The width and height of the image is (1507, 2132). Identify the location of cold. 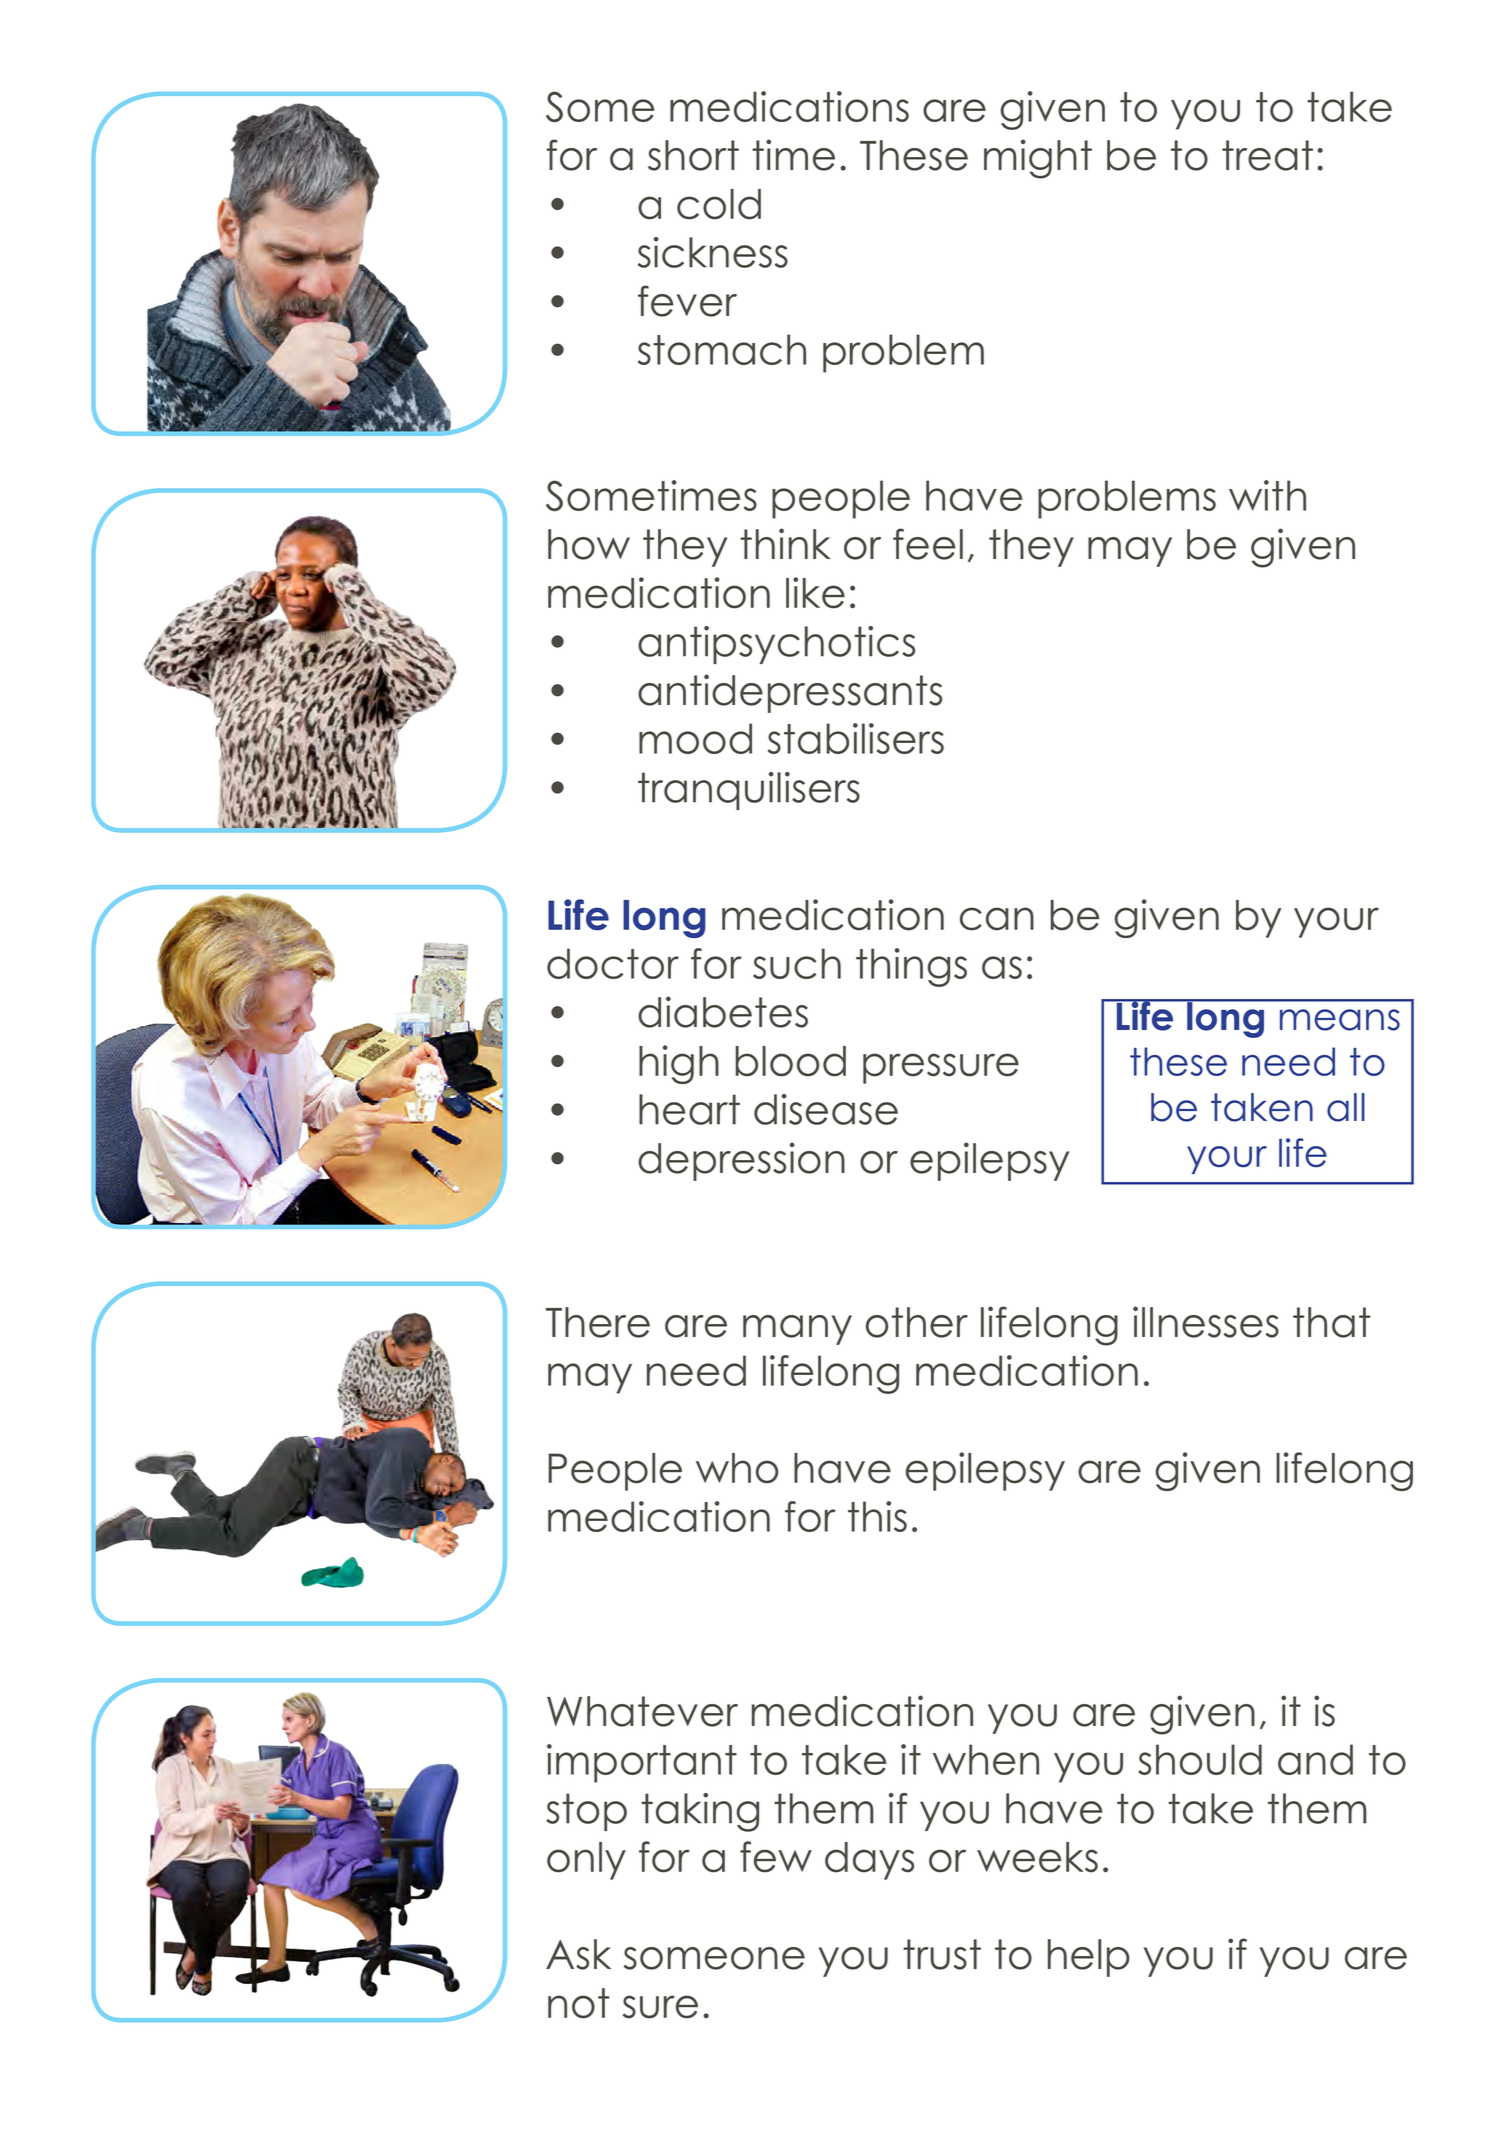
(719, 204).
